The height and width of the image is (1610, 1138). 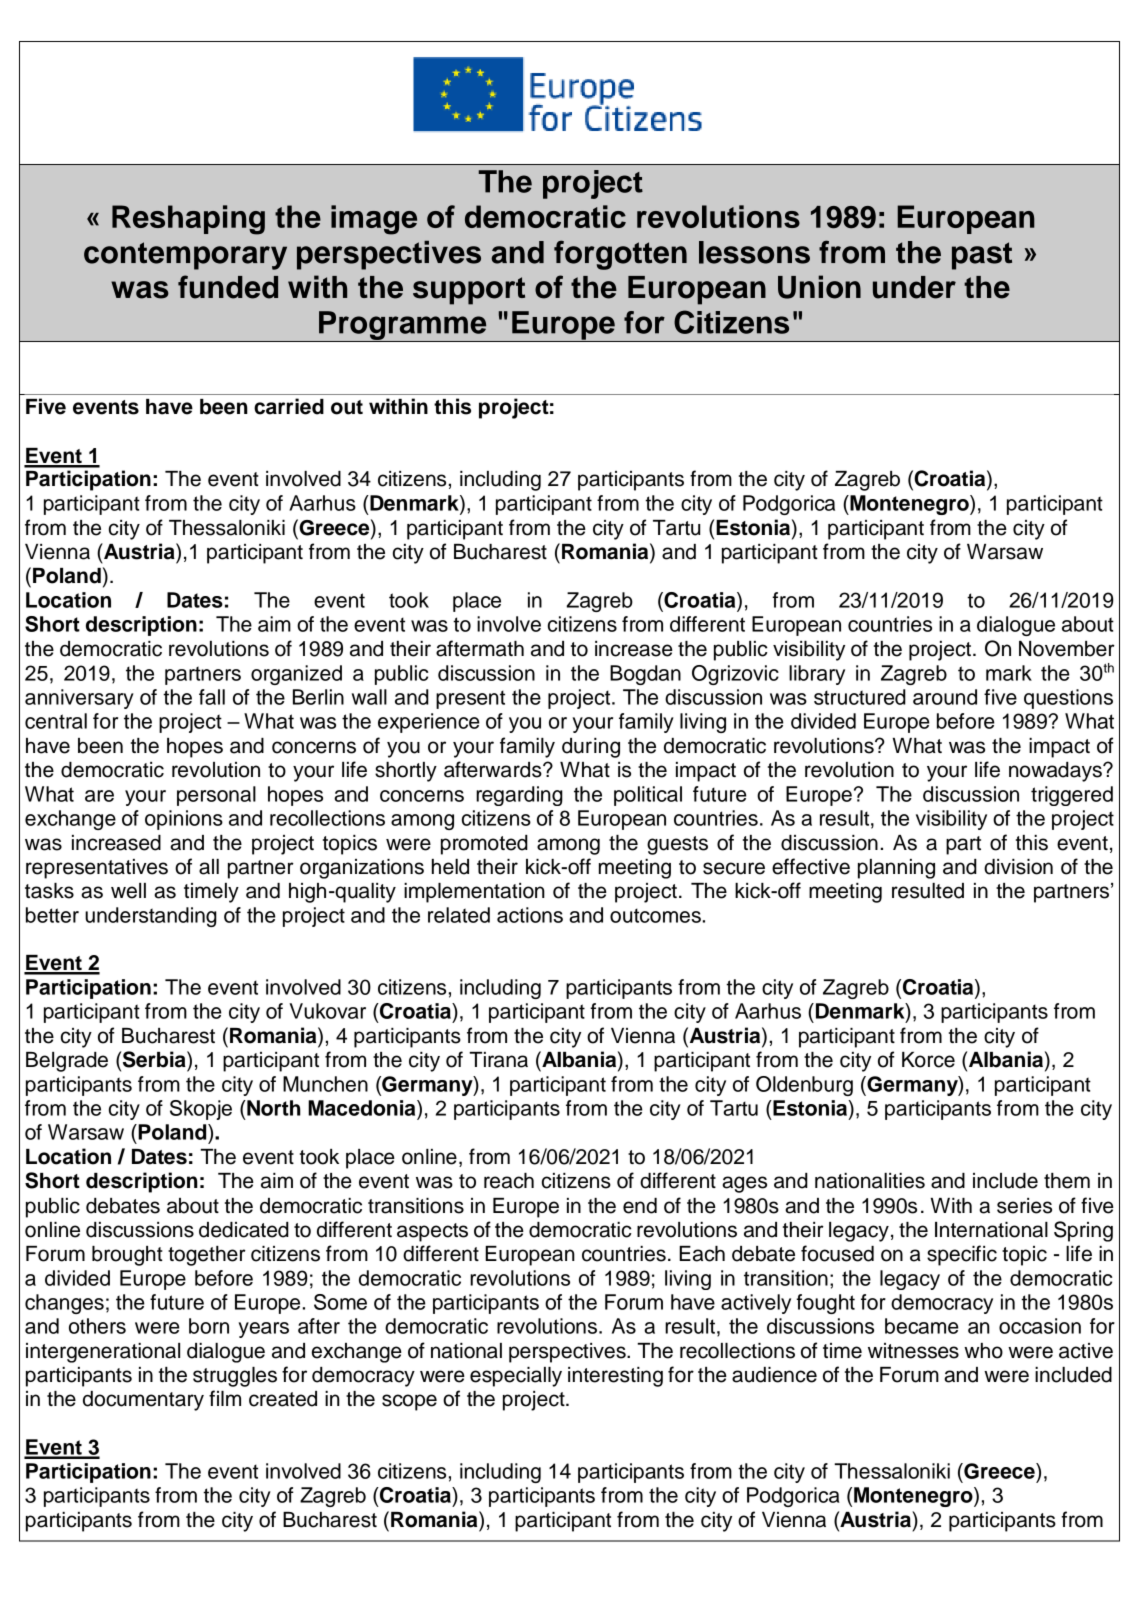 I want to click on past, so click(x=982, y=256).
